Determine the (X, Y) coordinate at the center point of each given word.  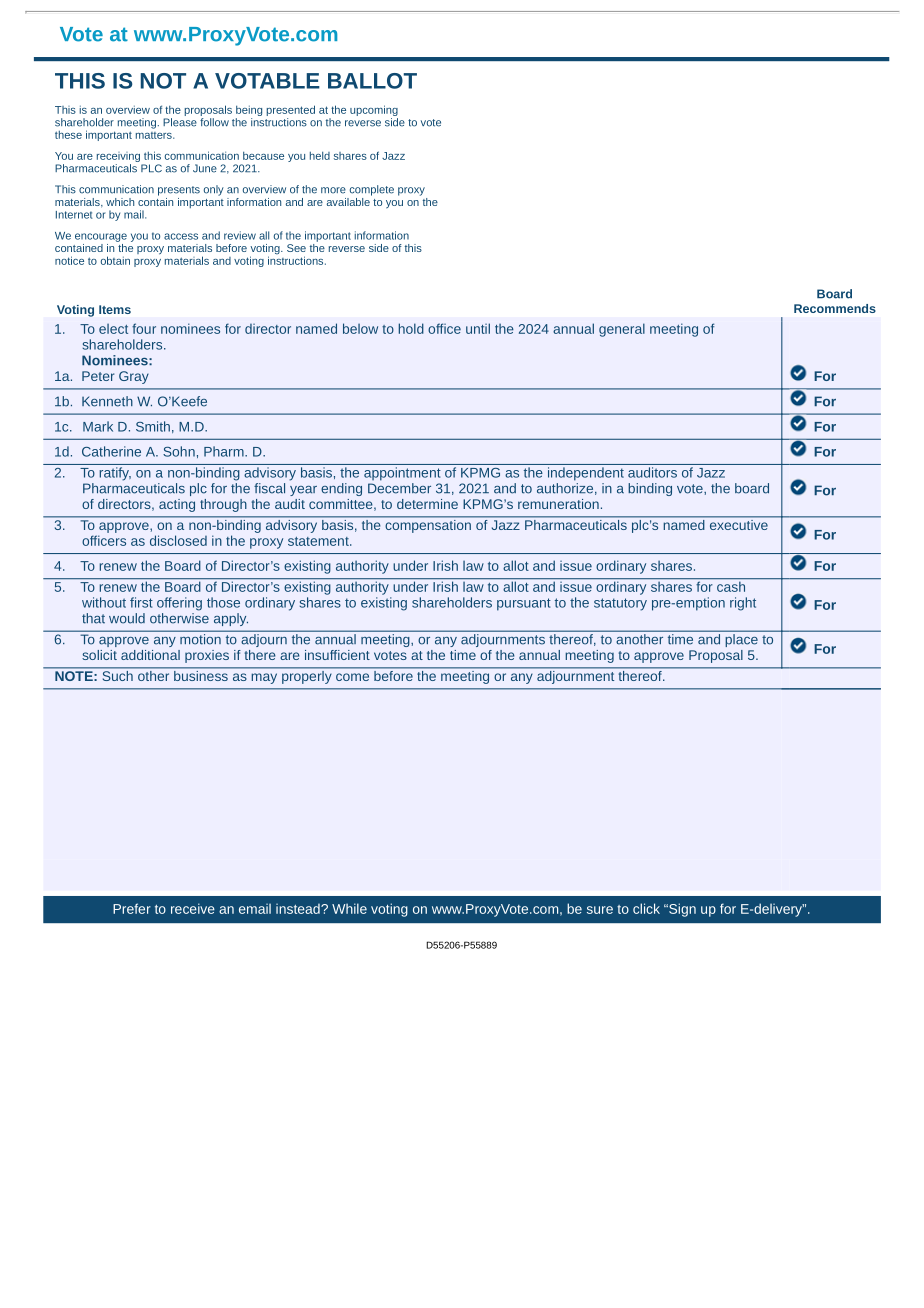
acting (177, 505)
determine (427, 504)
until (478, 328)
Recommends (835, 308)
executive (738, 523)
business (201, 674)
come (352, 677)
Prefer (132, 908)
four (144, 328)
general (622, 330)
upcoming (374, 110)
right (743, 604)
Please (180, 122)
